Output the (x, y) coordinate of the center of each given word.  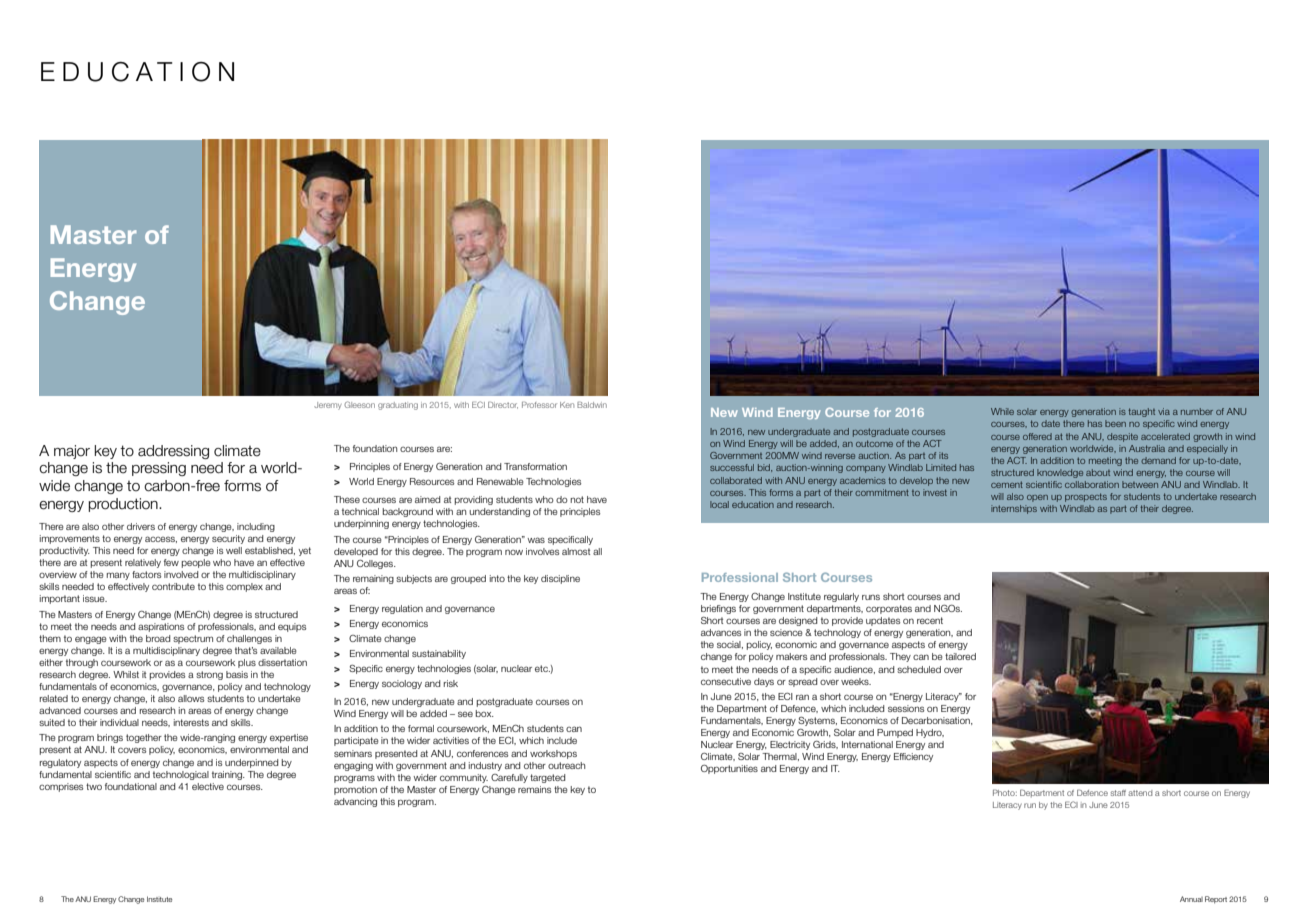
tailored (960, 656)
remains (534, 789)
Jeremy (328, 406)
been (1115, 423)
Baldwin (592, 405)
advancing (355, 802)
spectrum (193, 639)
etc (542, 668)
